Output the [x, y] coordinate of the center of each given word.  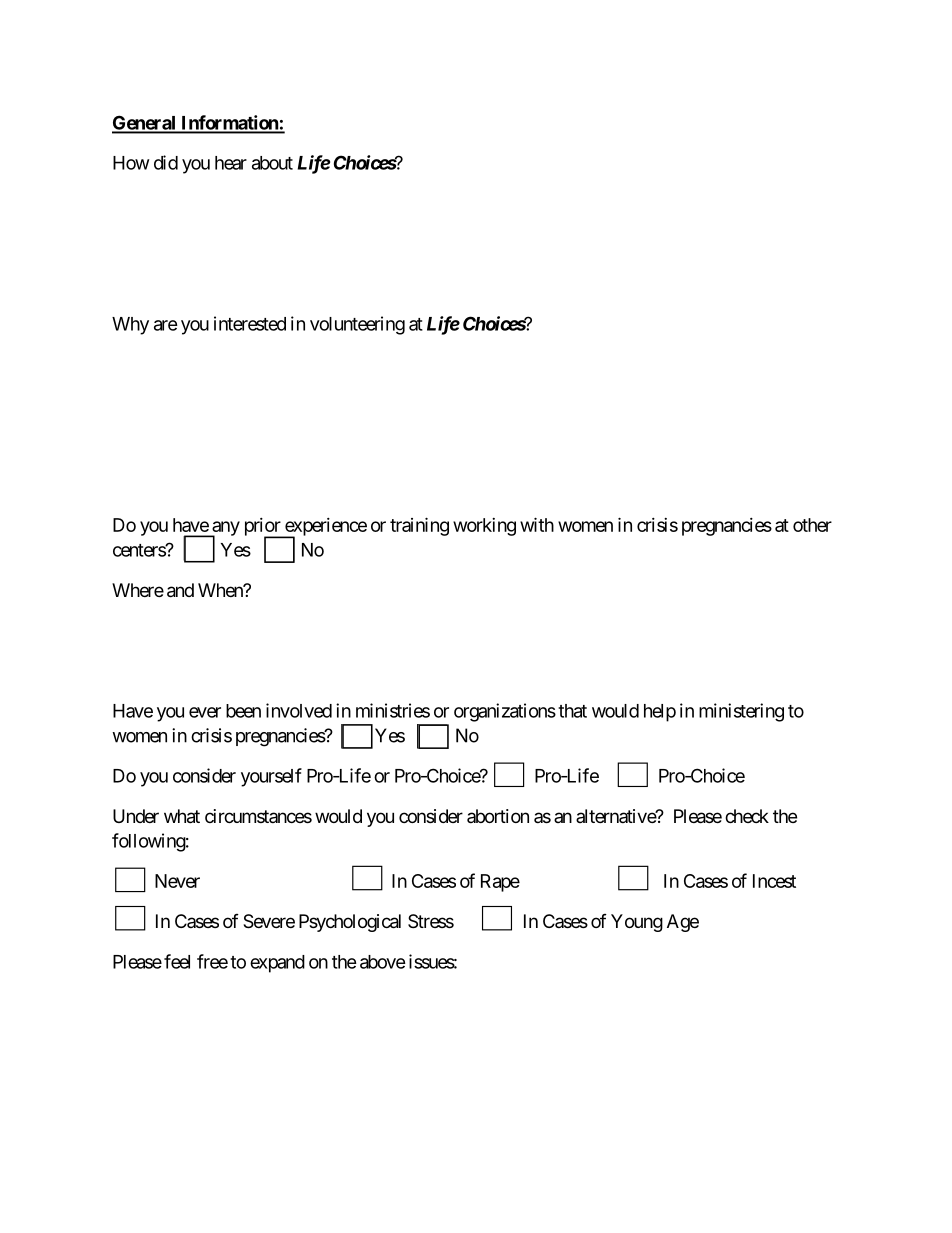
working [484, 527]
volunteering [357, 325]
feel [177, 961]
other [812, 525]
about [272, 163]
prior [263, 528]
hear [231, 163]
